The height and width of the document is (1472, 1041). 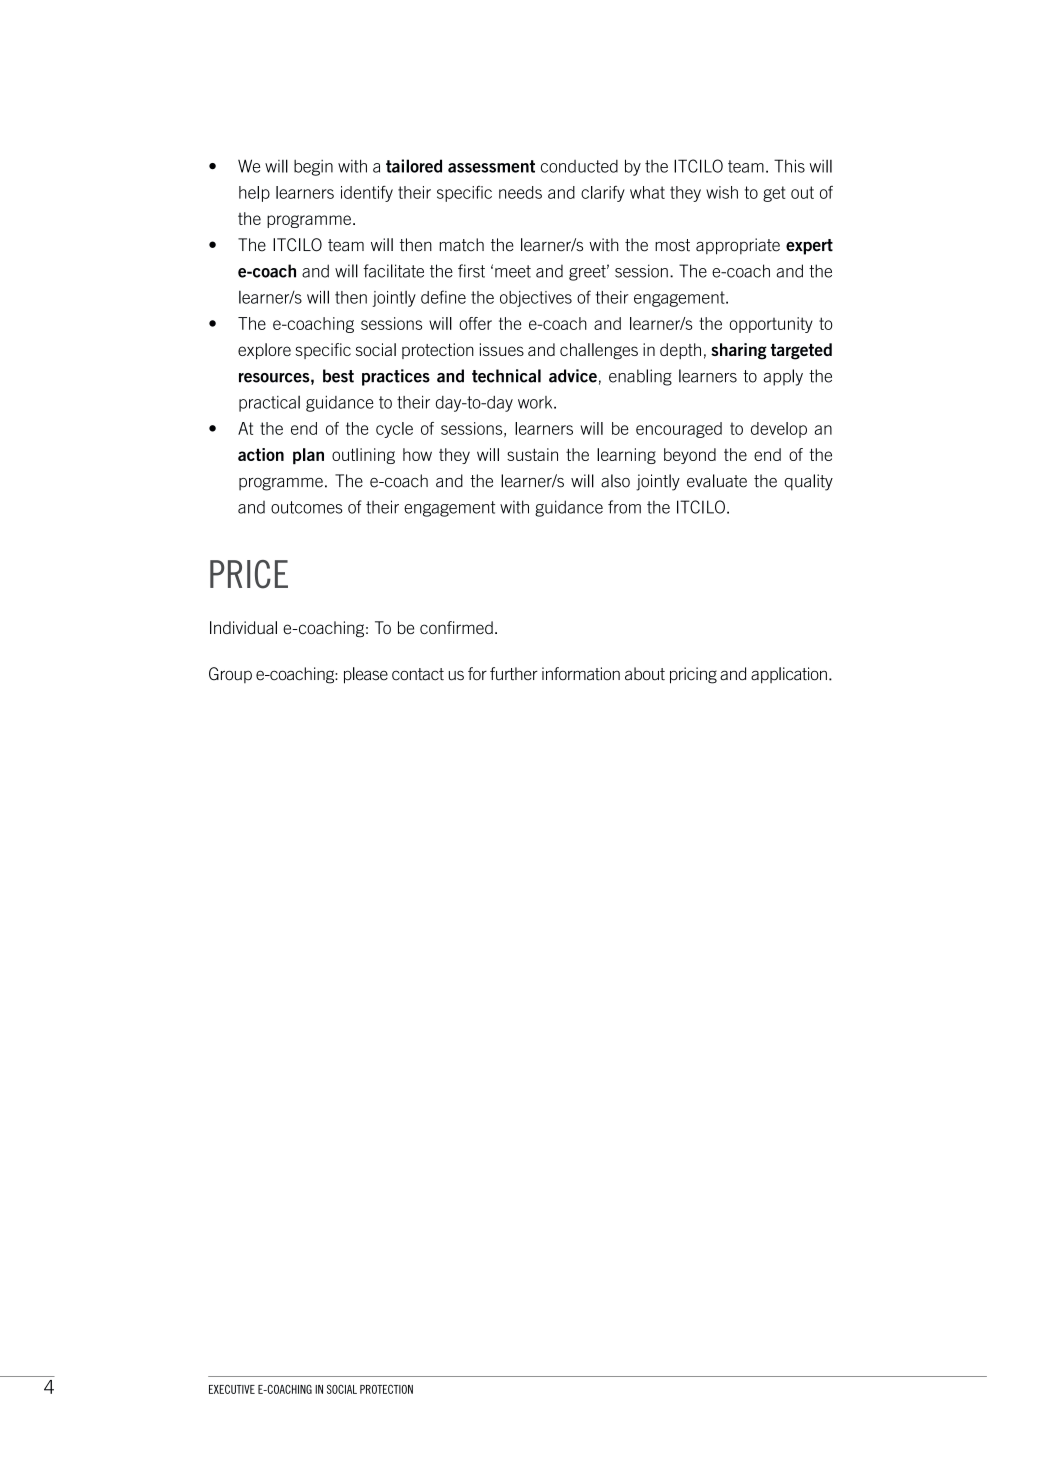 I want to click on pricing, so click(x=693, y=675).
